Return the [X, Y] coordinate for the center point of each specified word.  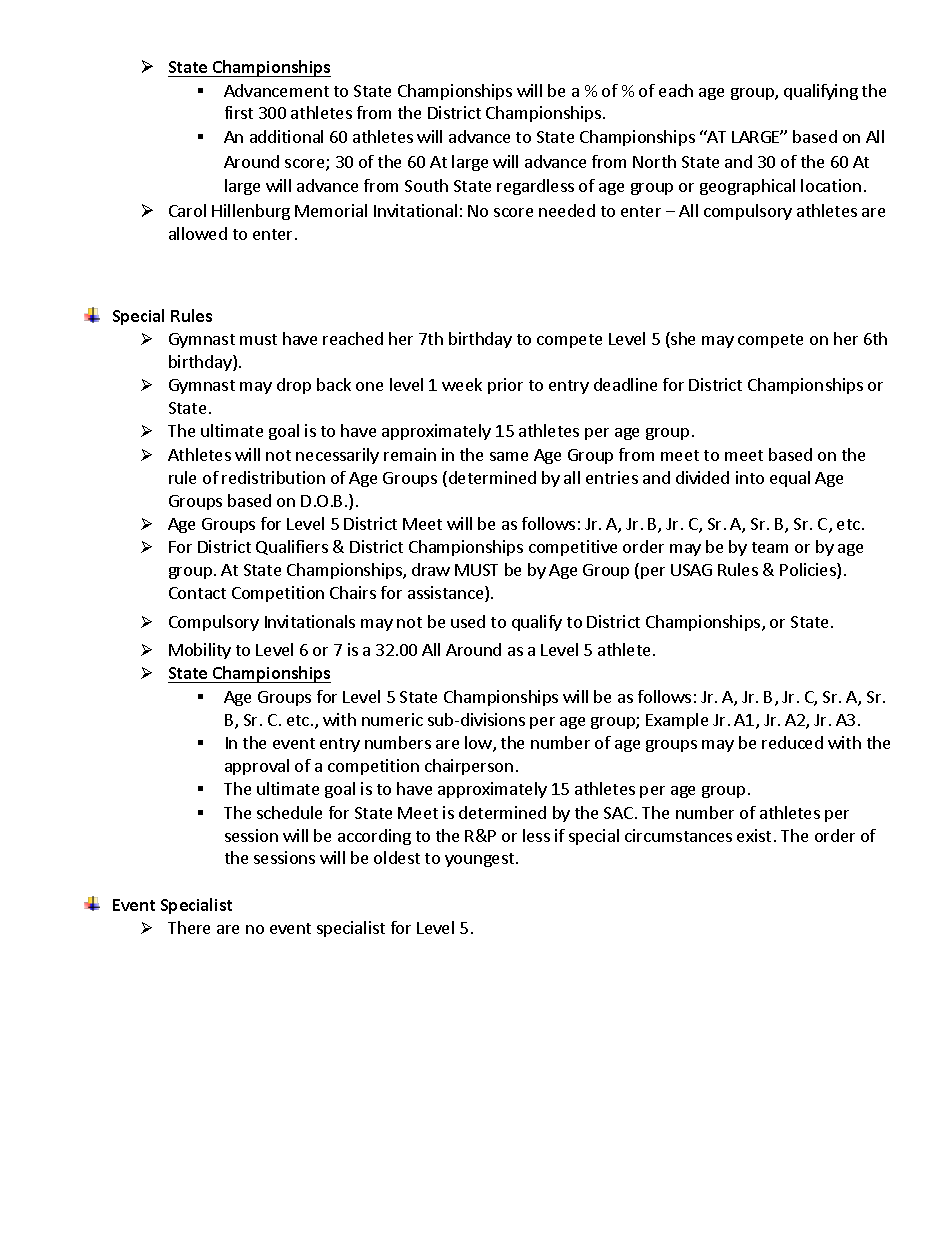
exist [754, 835]
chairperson [469, 767]
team [770, 547]
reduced [792, 742]
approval [257, 767]
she [682, 340]
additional [286, 136]
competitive [573, 548]
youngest [479, 860]
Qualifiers [292, 547]
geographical [747, 187]
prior [505, 386]
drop [294, 386]
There [189, 927]
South [426, 185]
